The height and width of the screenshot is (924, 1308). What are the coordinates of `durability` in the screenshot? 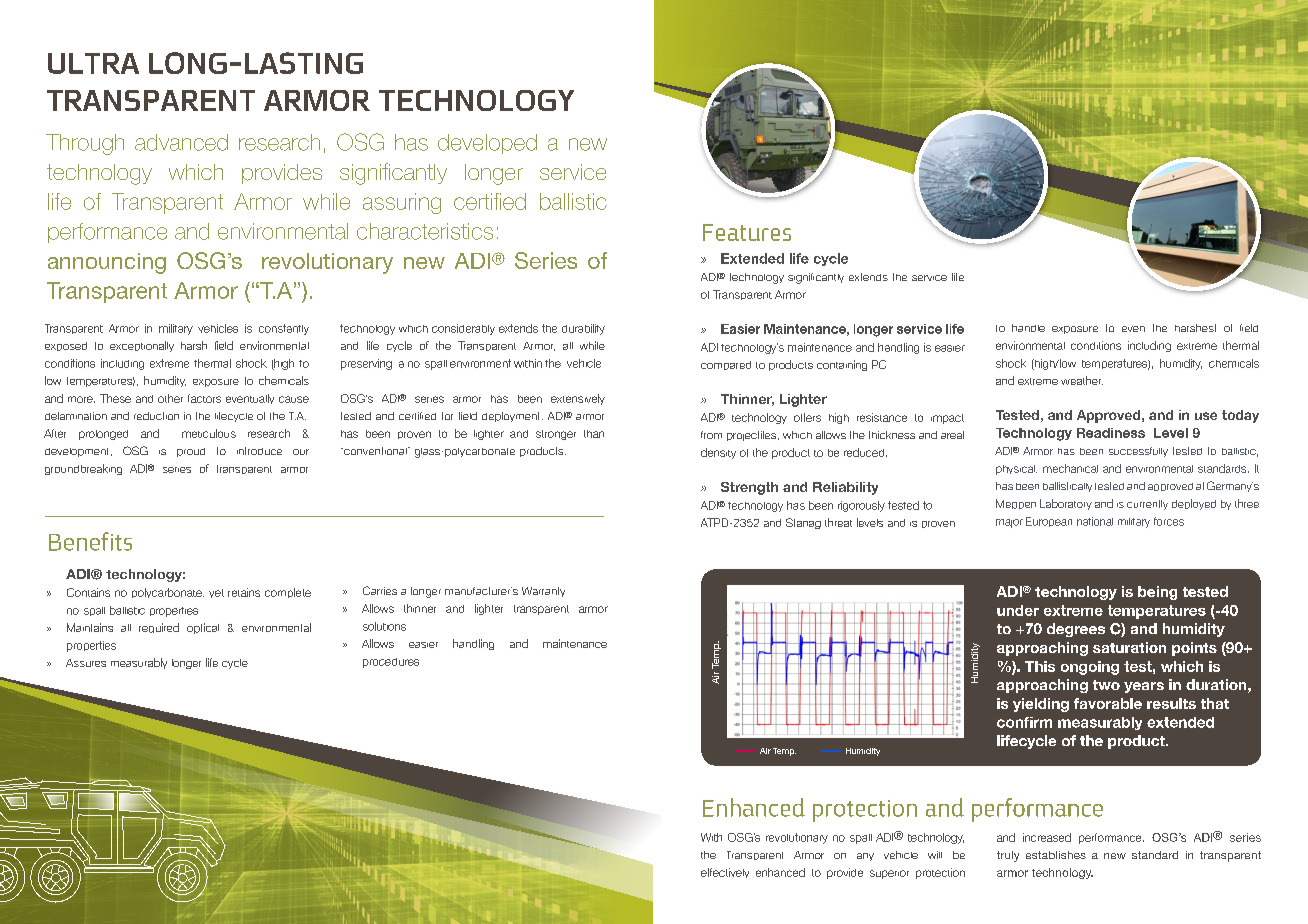 It's located at (583, 329).
